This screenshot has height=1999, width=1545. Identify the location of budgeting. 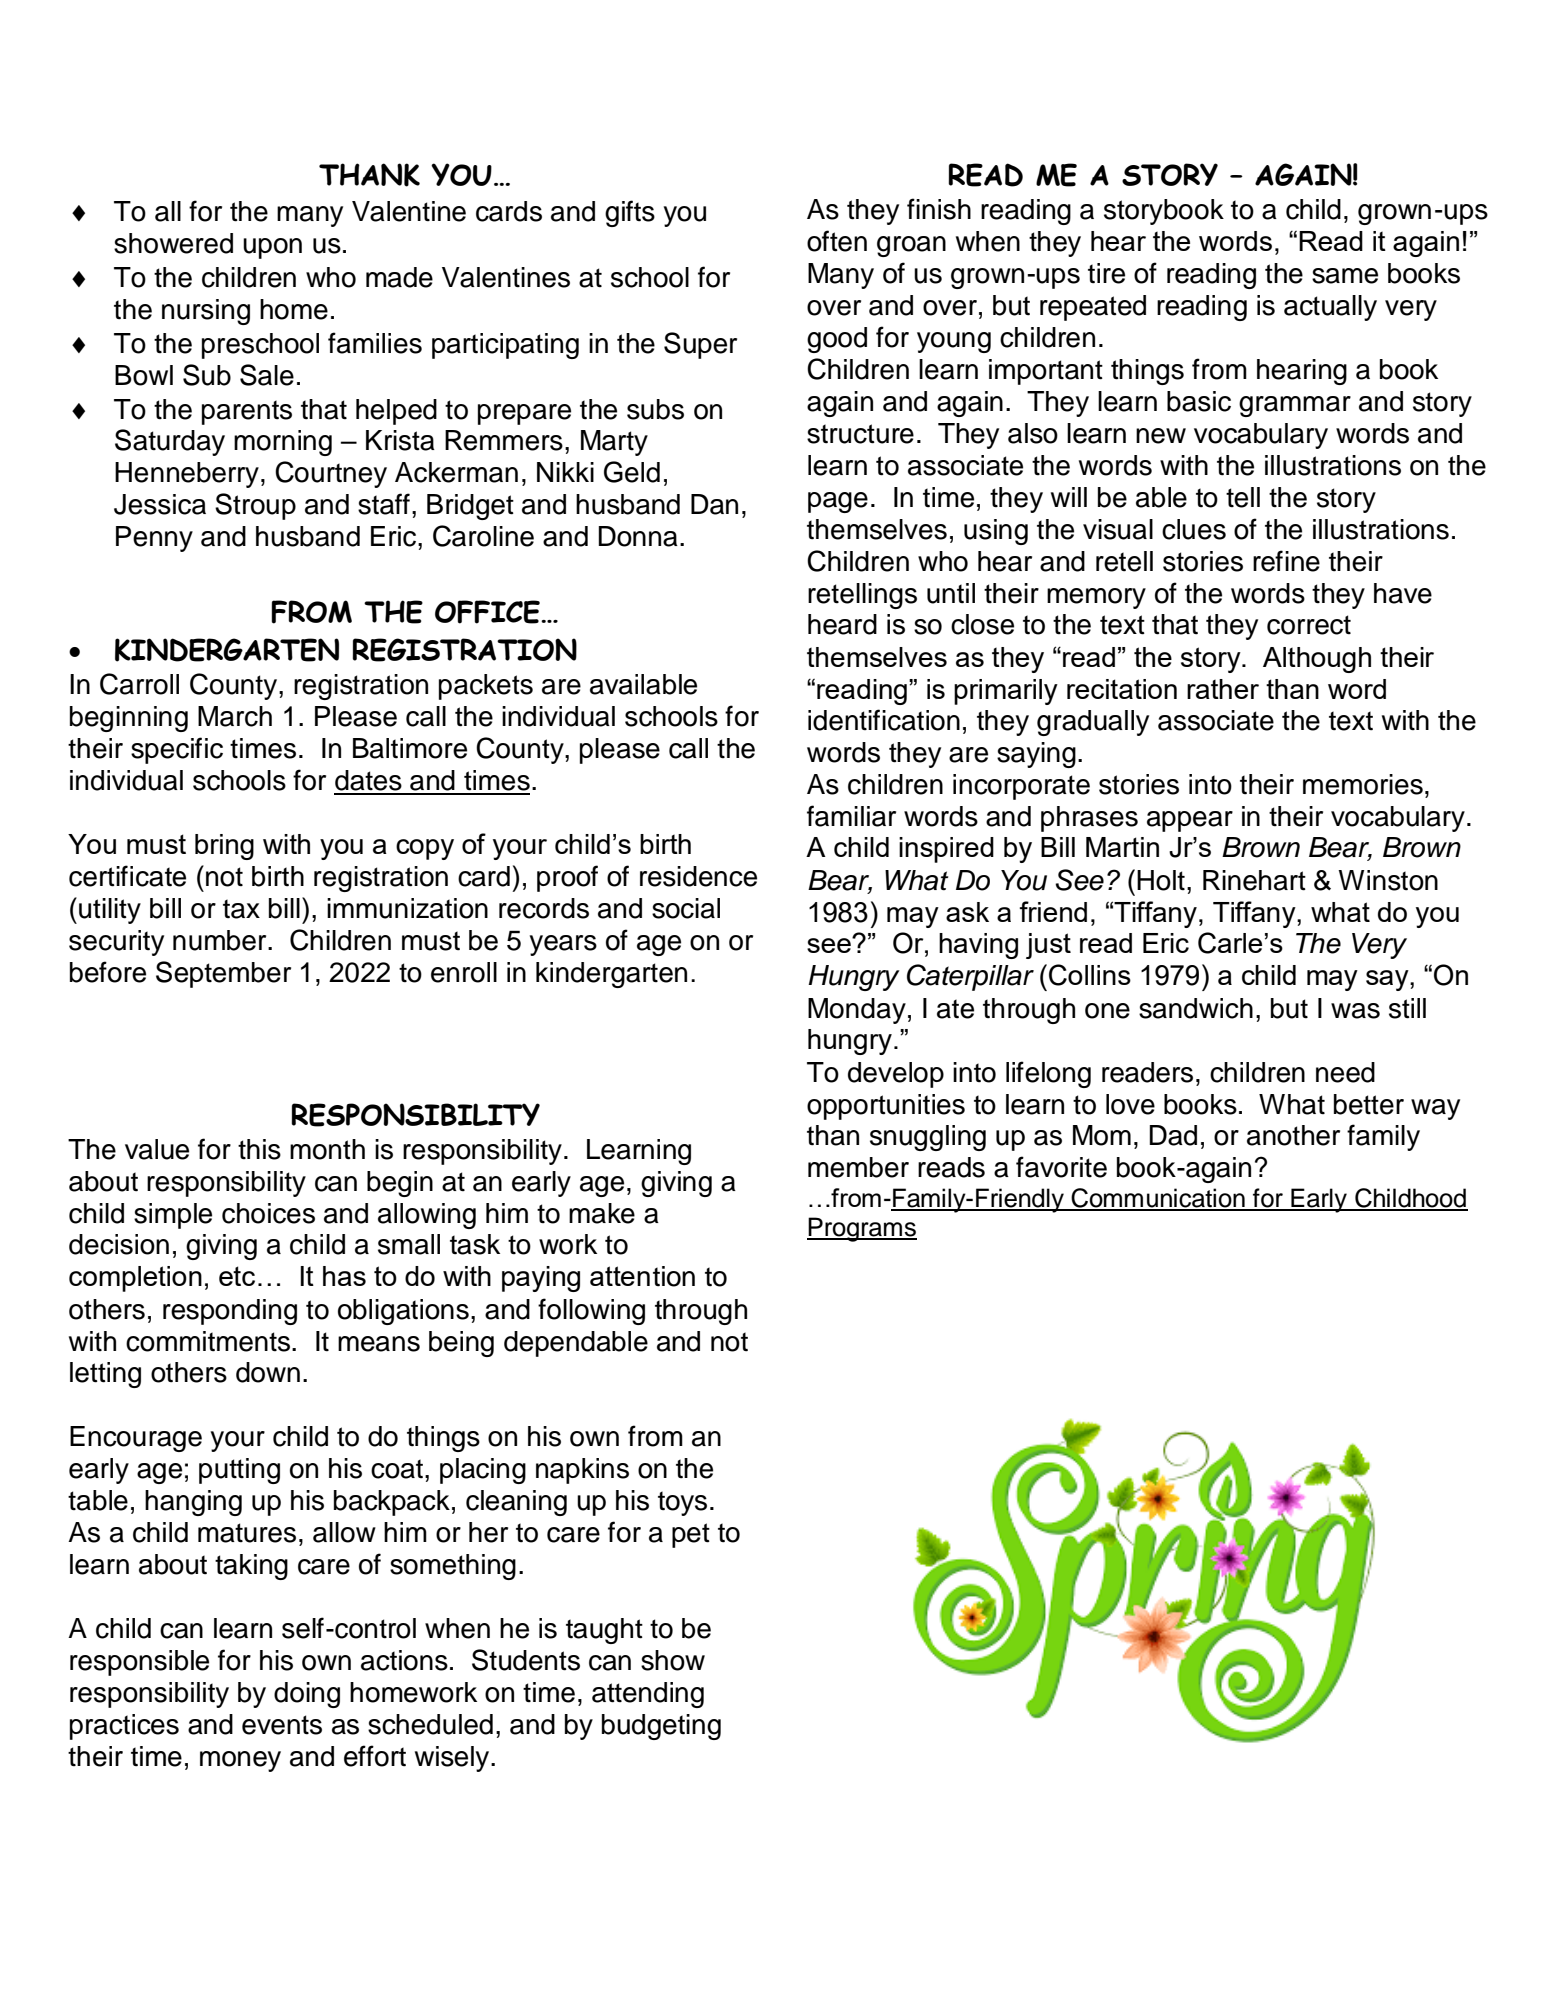
(661, 1727).
